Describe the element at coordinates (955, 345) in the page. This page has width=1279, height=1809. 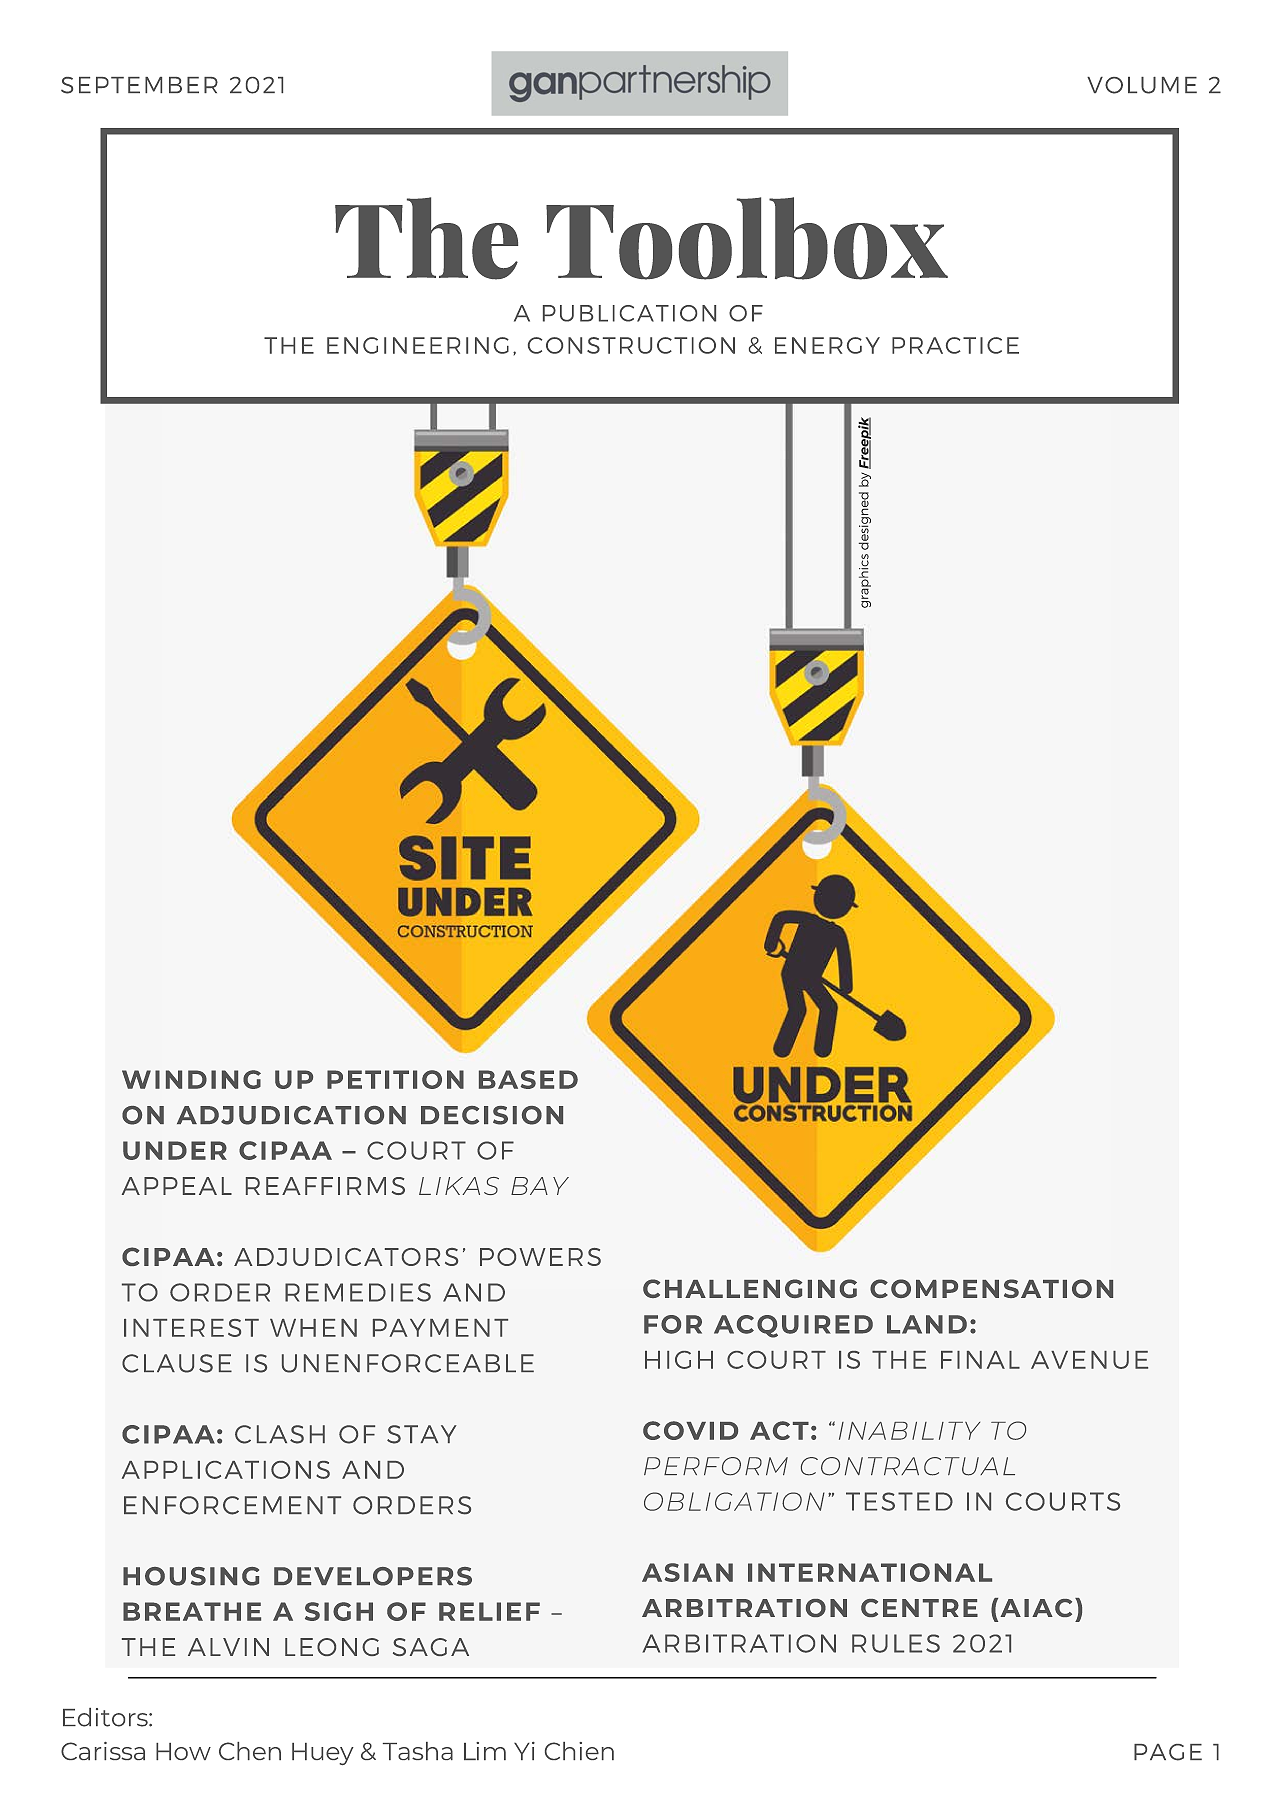
I see `PRACTICE` at that location.
